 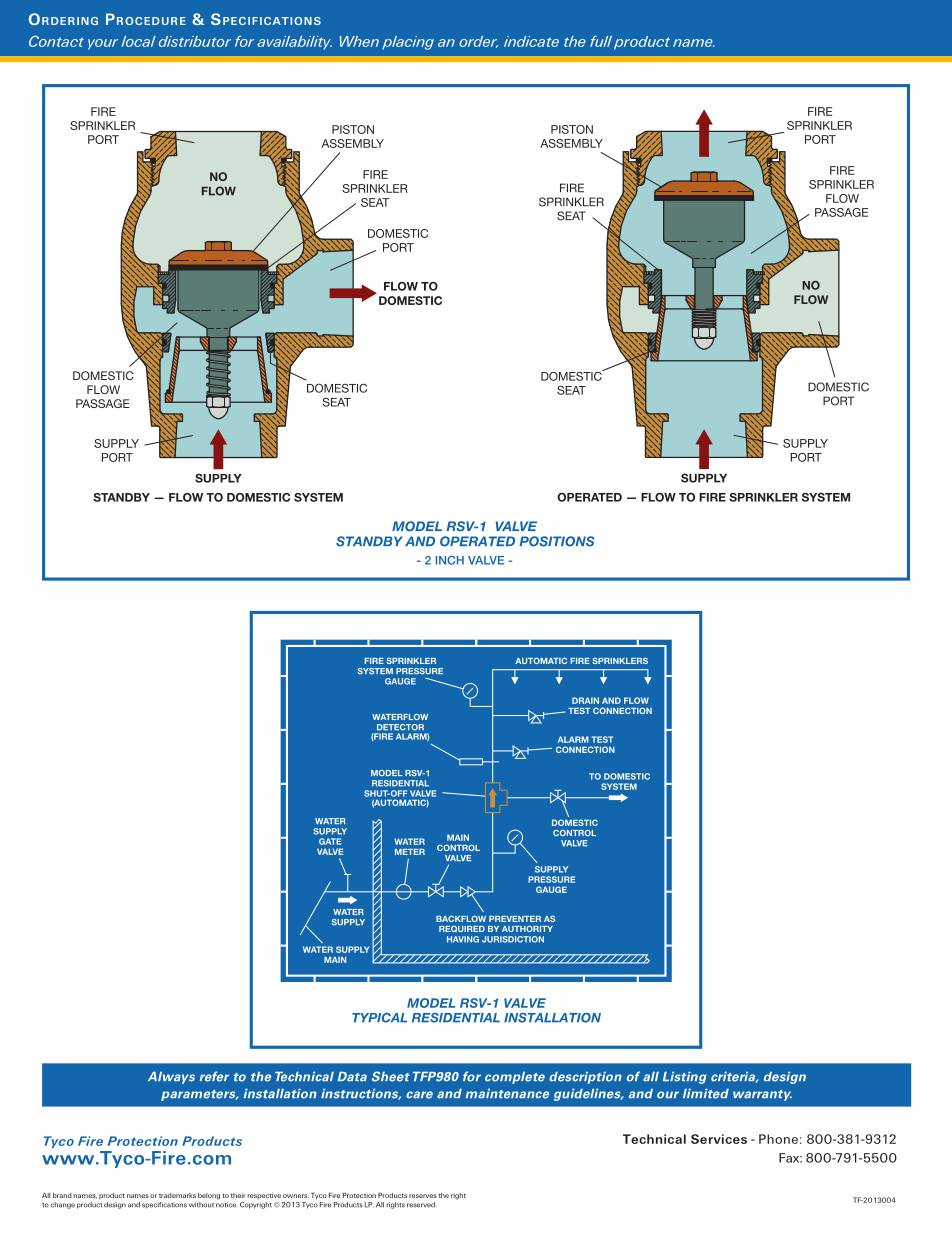 What do you see at coordinates (359, 41) in the document?
I see `When` at bounding box center [359, 41].
